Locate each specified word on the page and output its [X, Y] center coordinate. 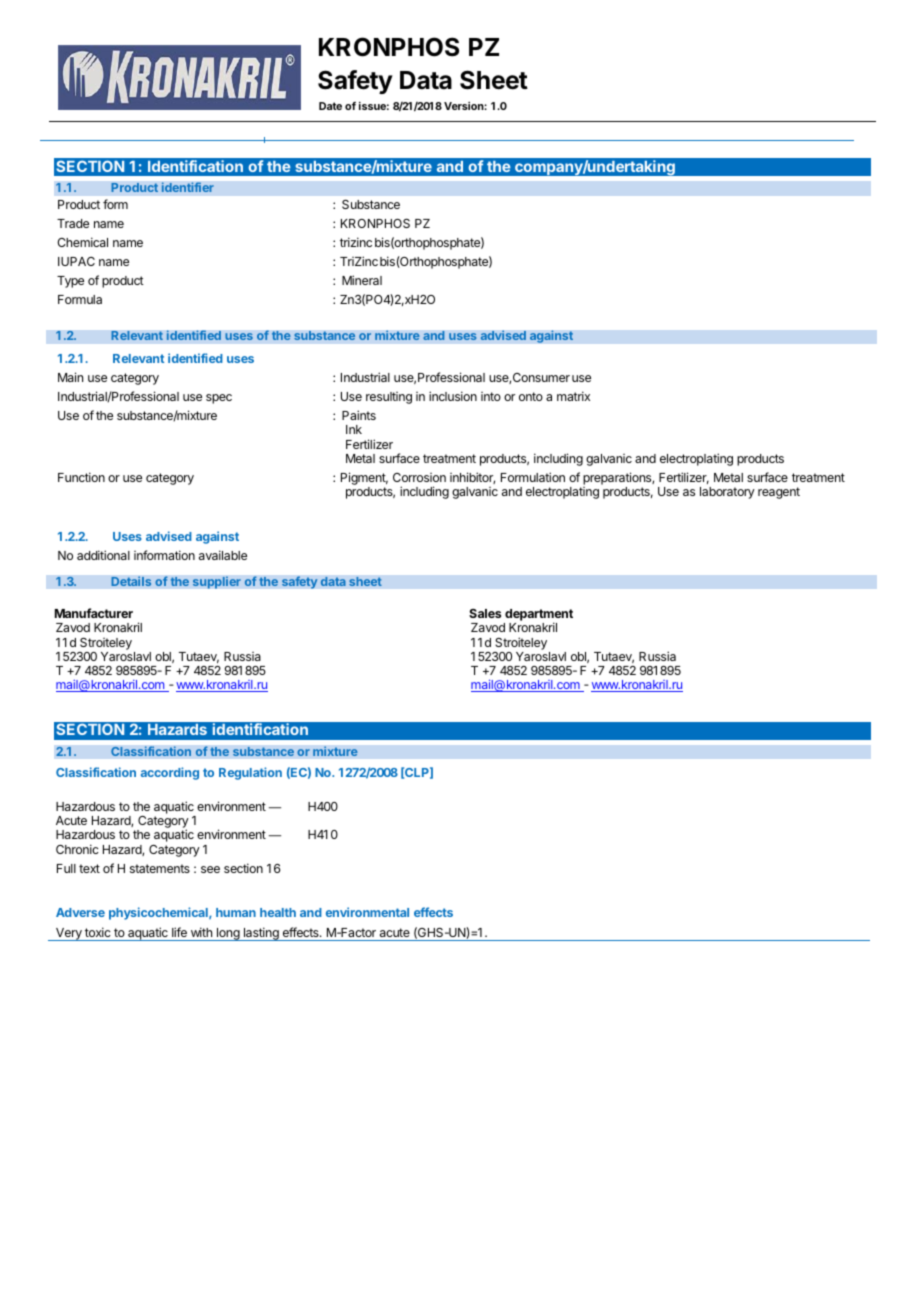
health [278, 912]
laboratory [727, 493]
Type [70, 282]
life [179, 932]
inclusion [453, 396]
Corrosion [419, 477]
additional [103, 555]
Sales [485, 613]
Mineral [362, 280]
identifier [187, 187]
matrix [573, 396]
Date [330, 106]
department [538, 616]
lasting [261, 934]
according [170, 773]
